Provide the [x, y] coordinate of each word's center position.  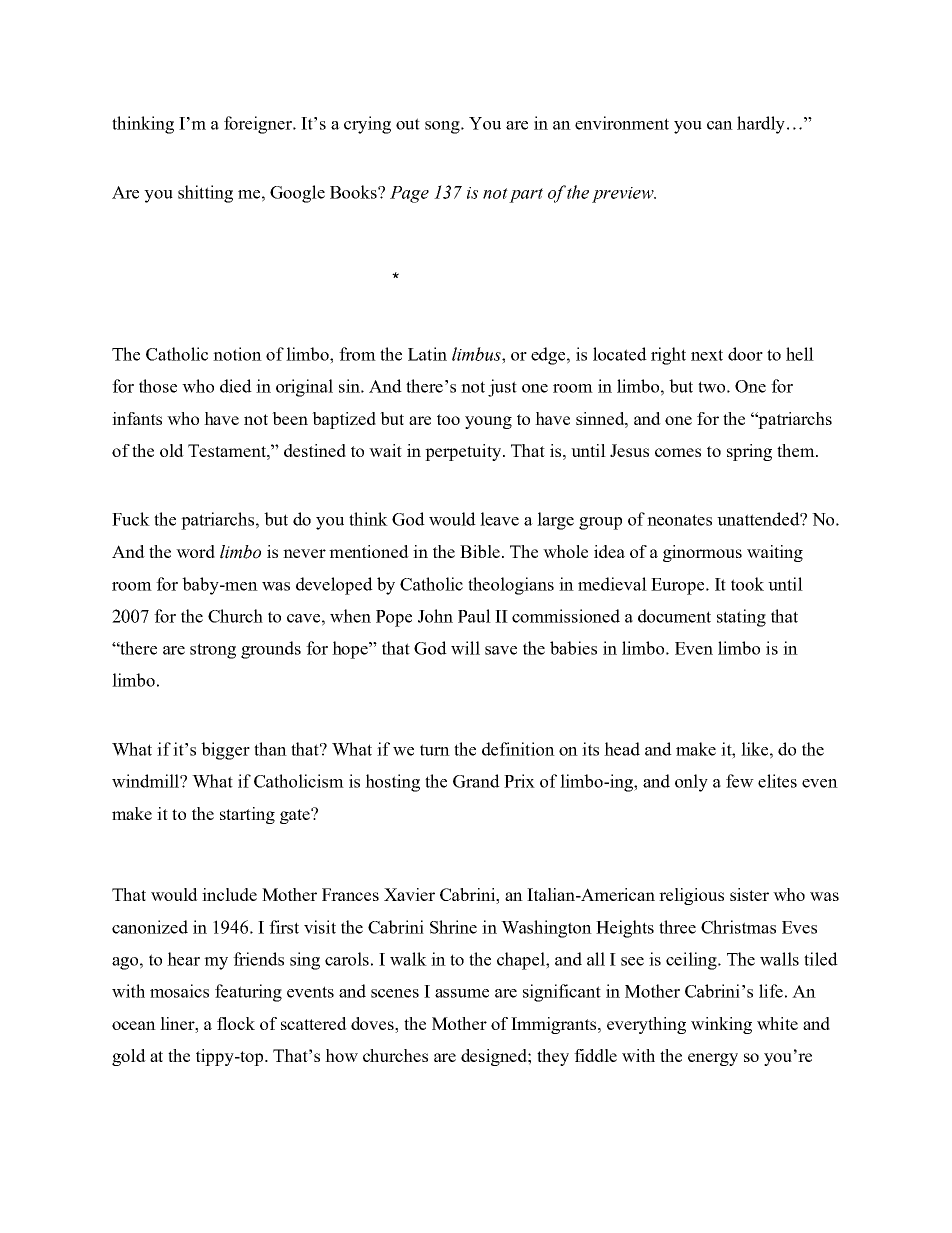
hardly [761, 125]
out [408, 124]
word [195, 551]
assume [462, 993]
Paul [474, 616]
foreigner [259, 125]
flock [236, 1023]
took [747, 584]
